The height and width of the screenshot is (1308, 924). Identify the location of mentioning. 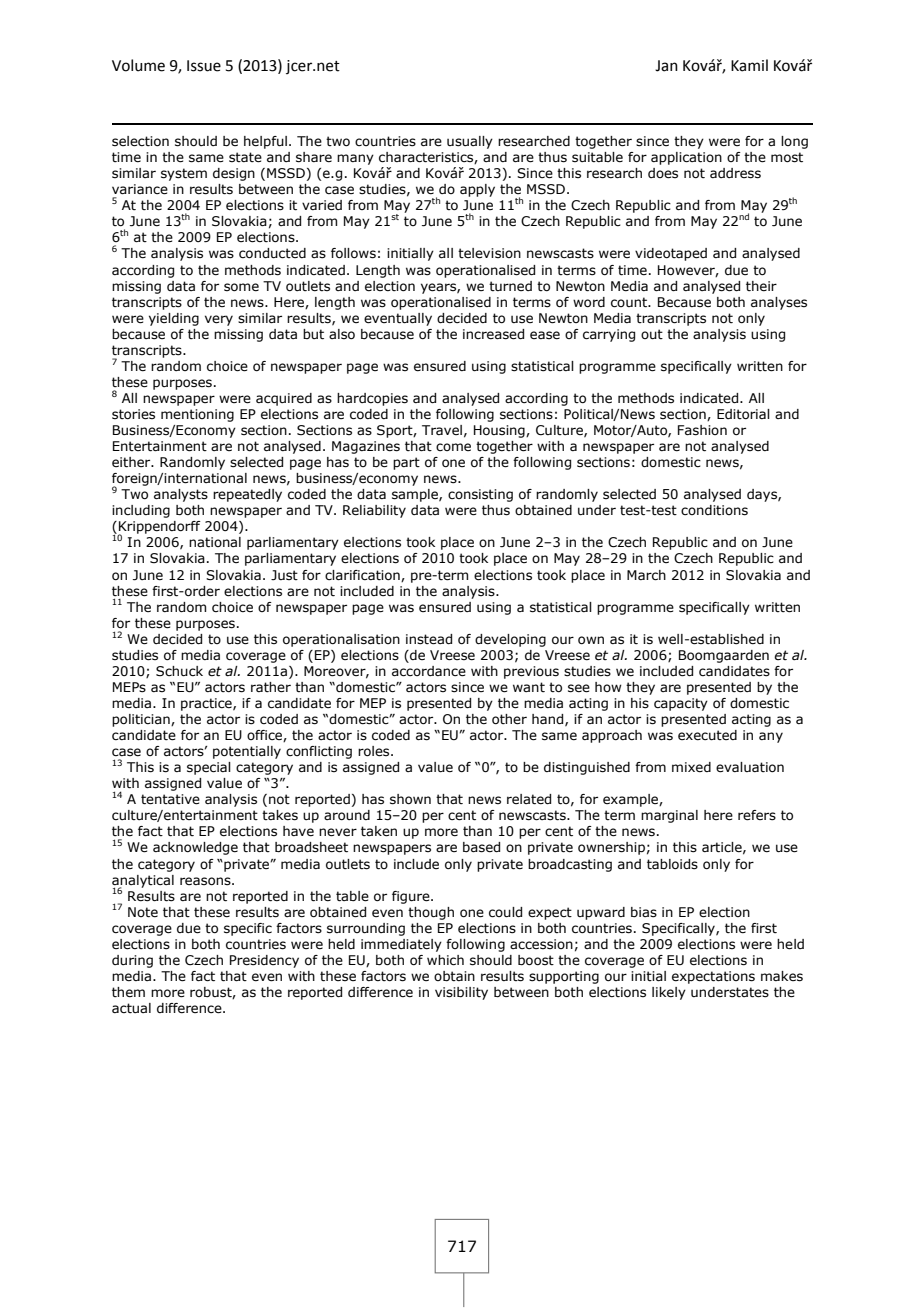
(197, 415).
